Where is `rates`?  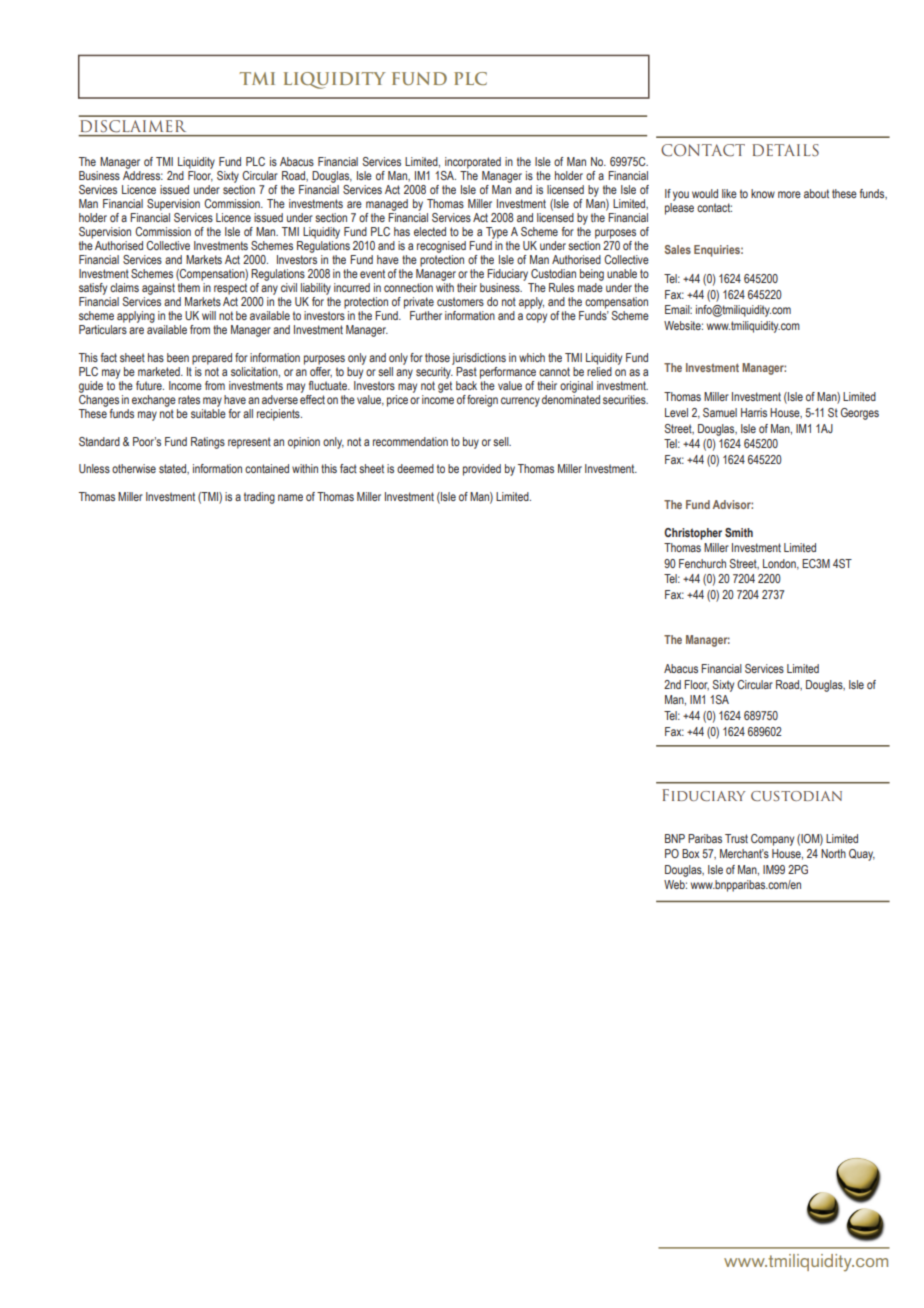
rates is located at coordinates (189, 399).
